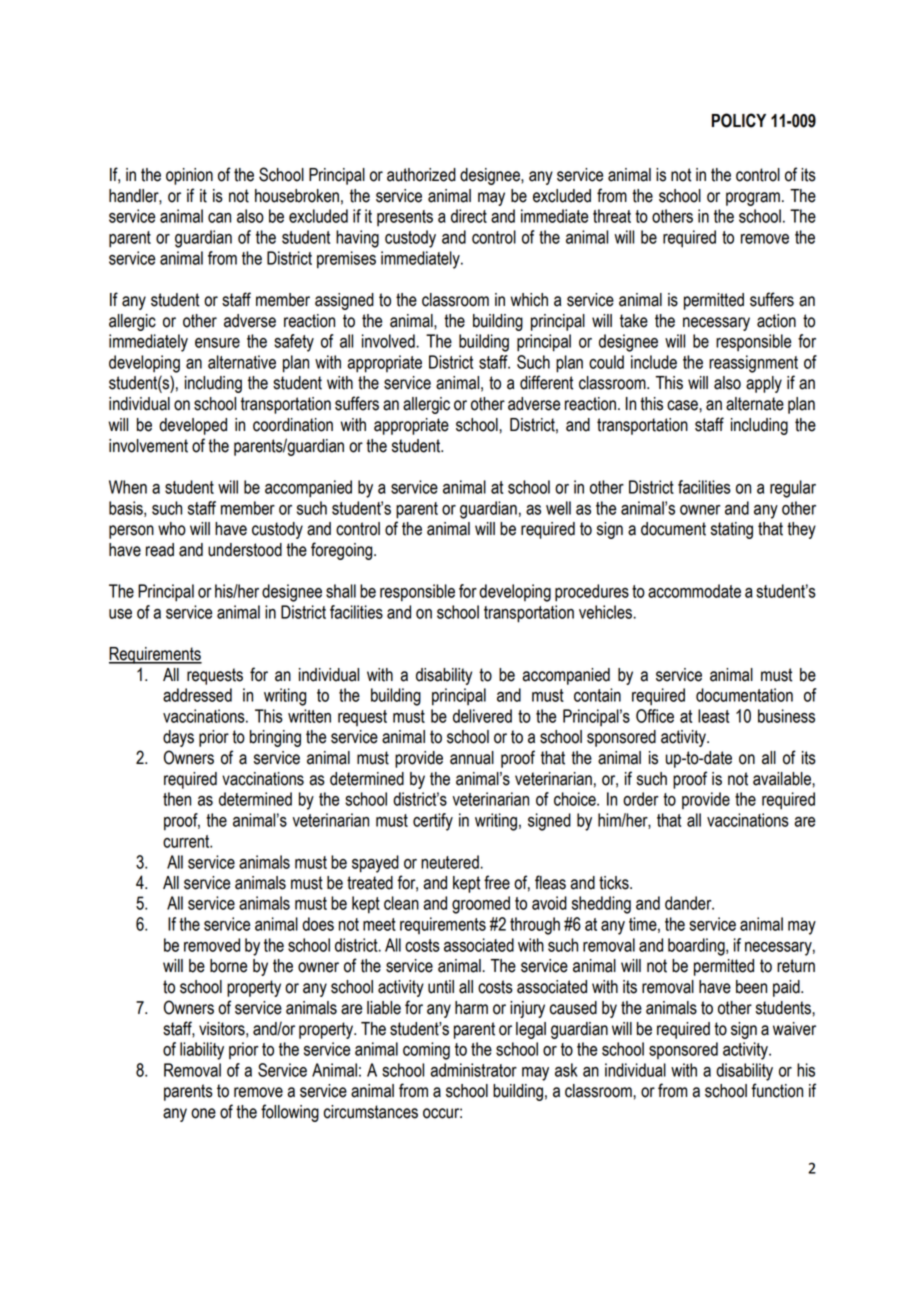  What do you see at coordinates (739, 120) in the screenshot?
I see `POLICY` at bounding box center [739, 120].
